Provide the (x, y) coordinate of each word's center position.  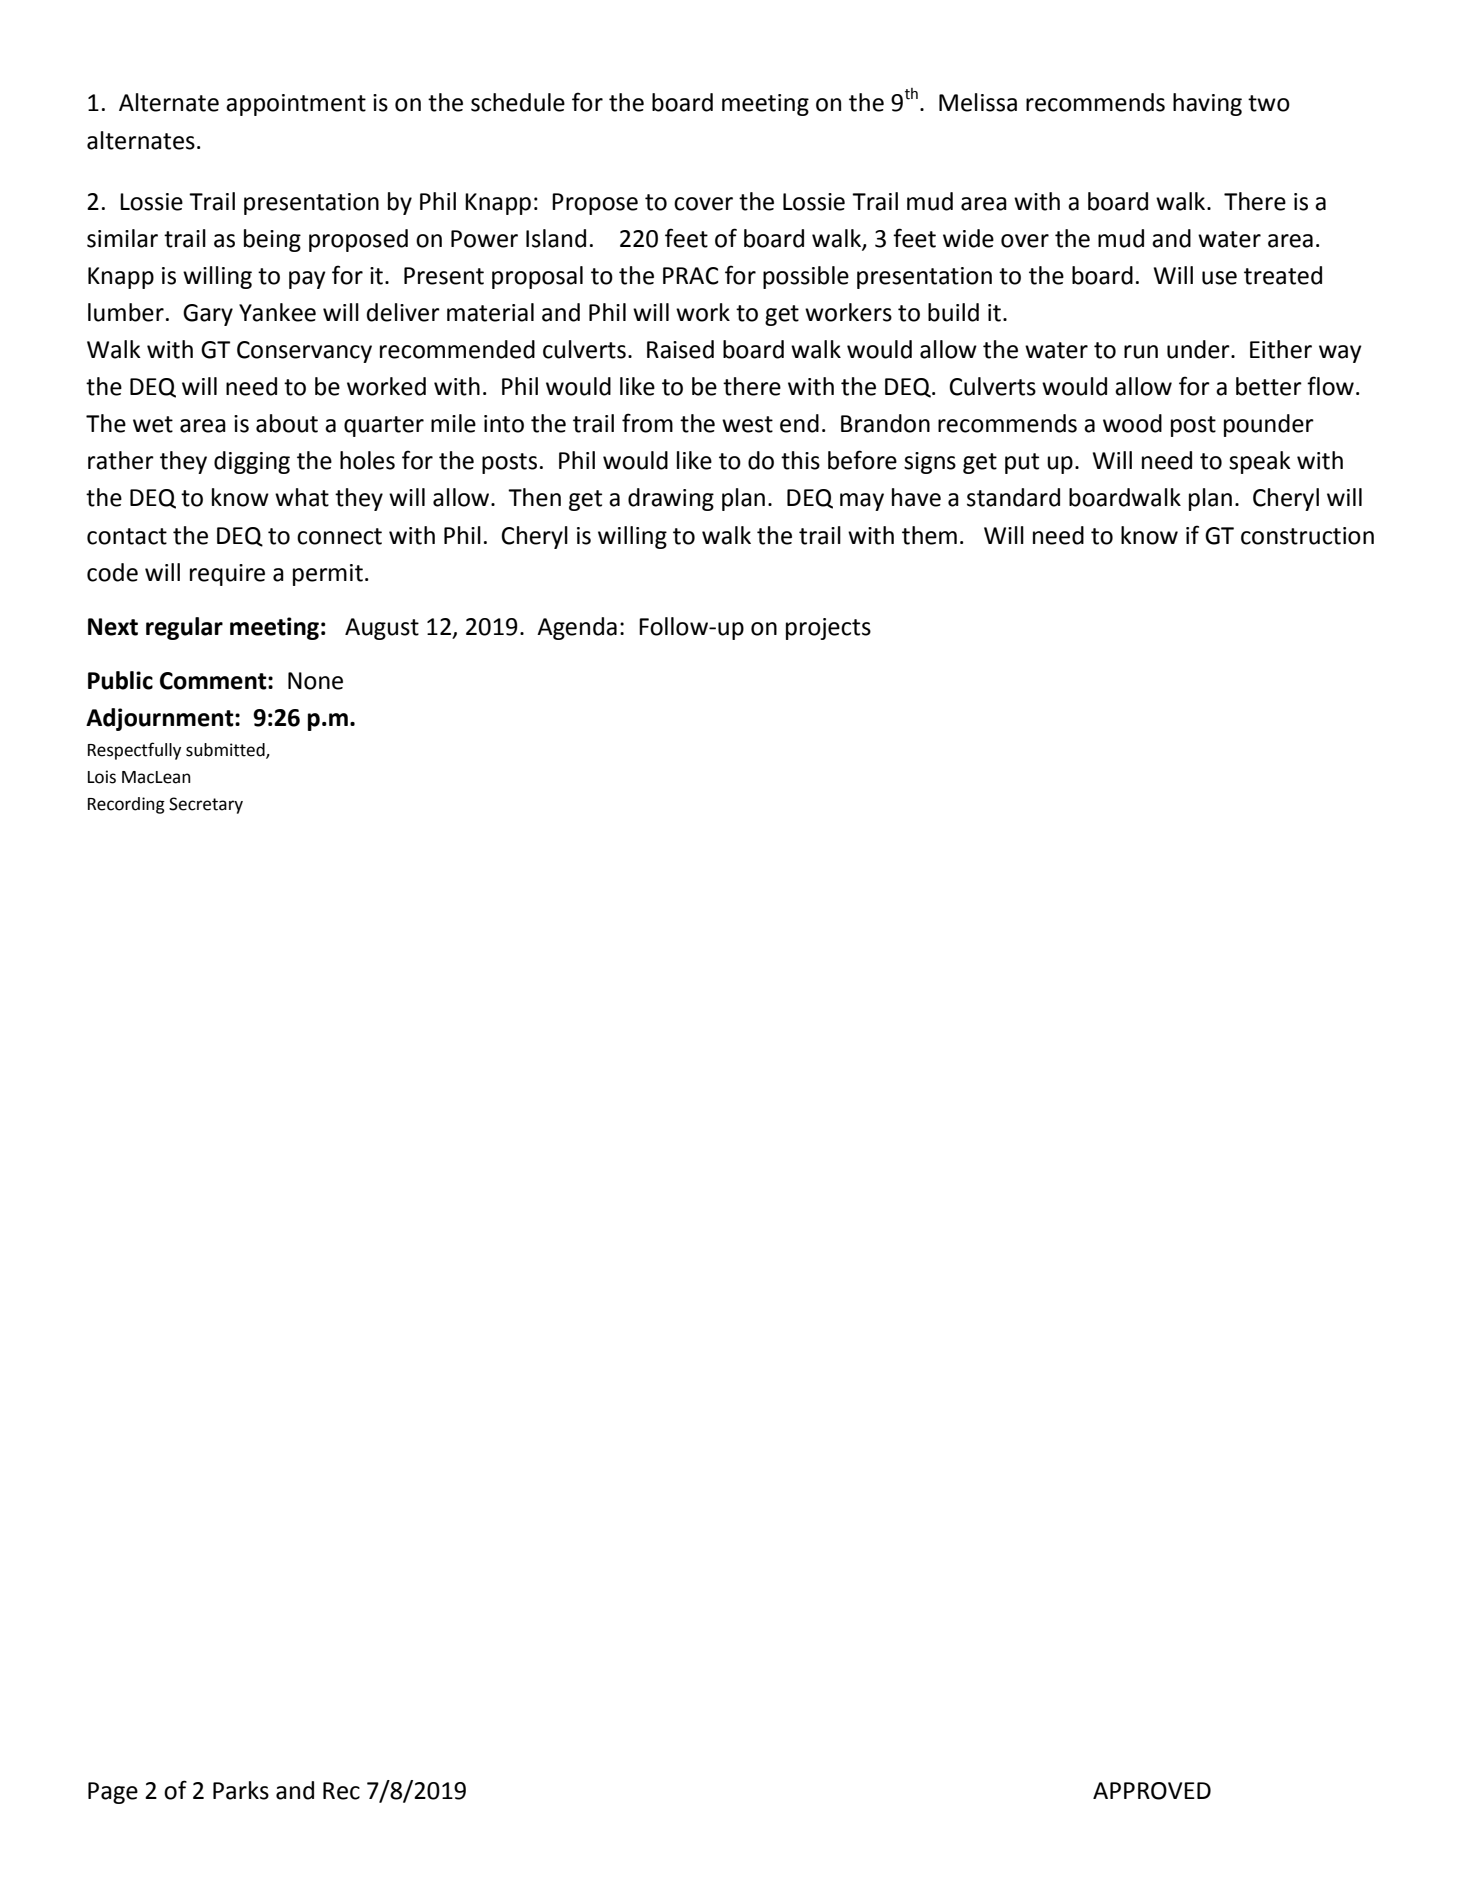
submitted (226, 751)
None (315, 681)
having (1207, 104)
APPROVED (1152, 1791)
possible (806, 277)
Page (113, 1793)
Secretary (206, 805)
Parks (241, 1790)
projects (828, 629)
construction (1307, 536)
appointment (296, 105)
